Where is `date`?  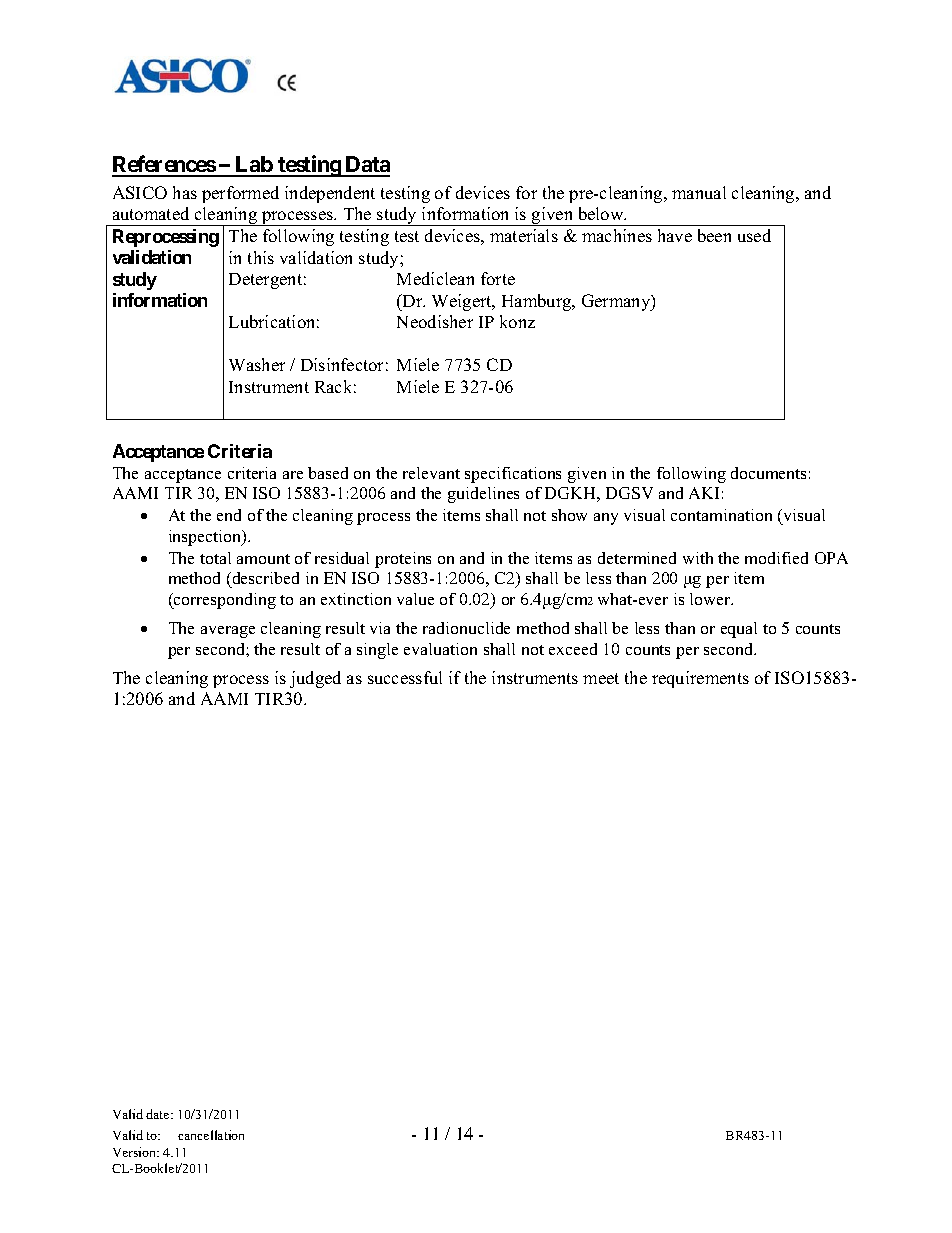 date is located at coordinates (159, 1114).
